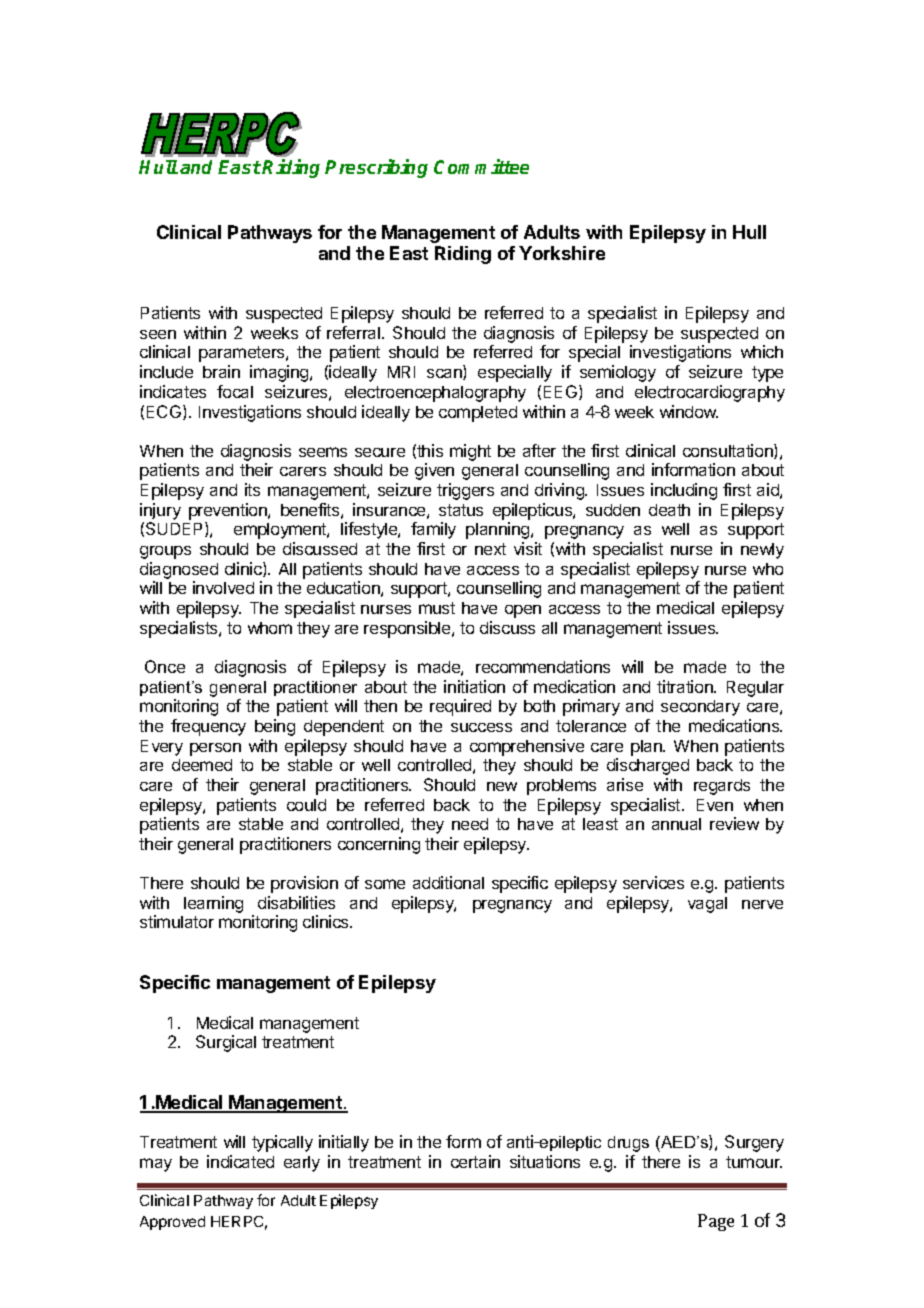 The image size is (924, 1308). What do you see at coordinates (240, 1161) in the document?
I see `indicated` at bounding box center [240, 1161].
